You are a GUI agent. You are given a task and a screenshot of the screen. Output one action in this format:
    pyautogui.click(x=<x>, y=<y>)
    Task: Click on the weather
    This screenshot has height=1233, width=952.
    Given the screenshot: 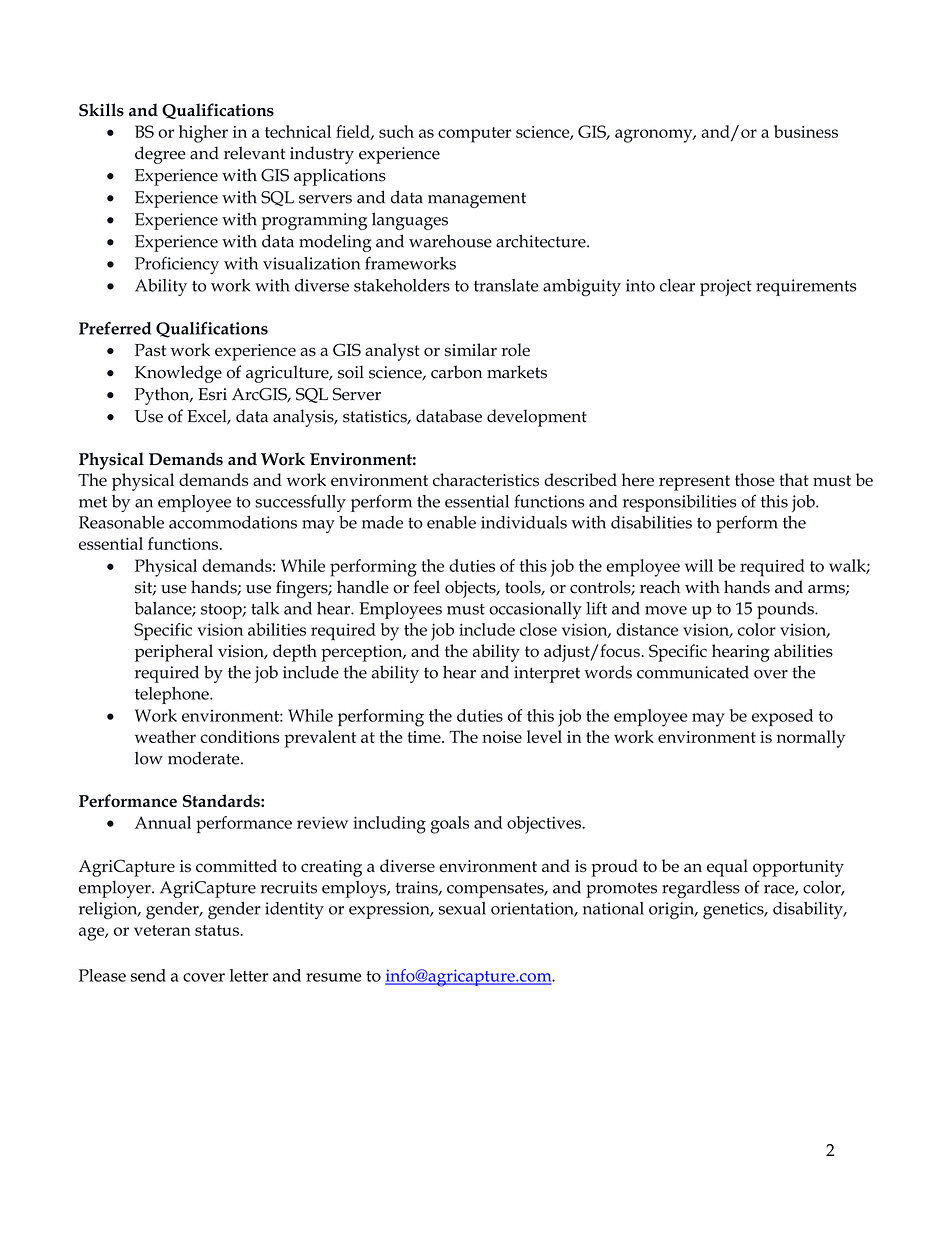 What is the action you would take?
    pyautogui.click(x=165, y=736)
